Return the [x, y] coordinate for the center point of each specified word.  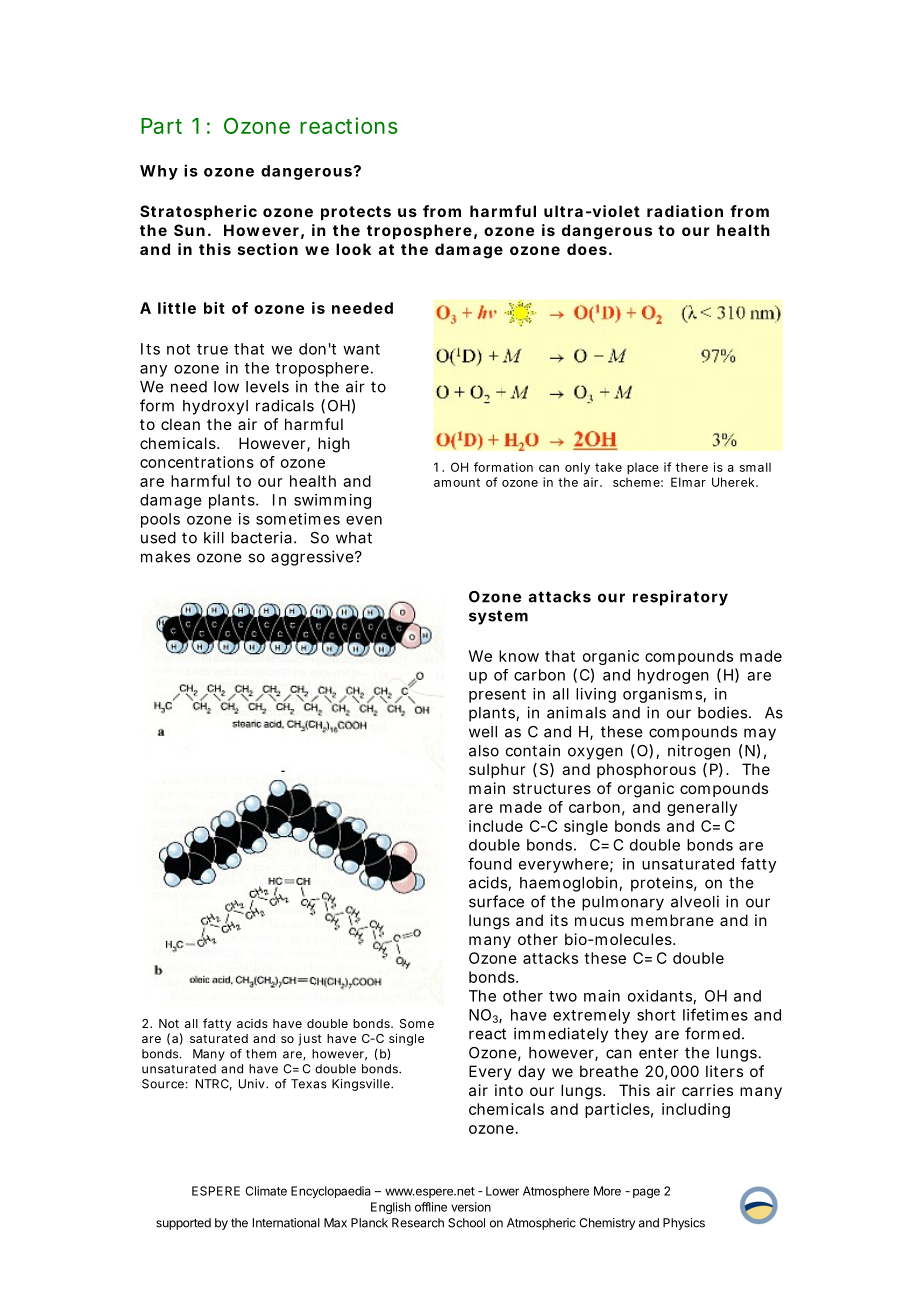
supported [183, 1224]
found [490, 863]
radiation [685, 211]
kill [214, 537]
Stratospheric [198, 212]
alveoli [695, 901]
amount [457, 482]
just [309, 1040]
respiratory [680, 598]
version [471, 1207]
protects [356, 213]
